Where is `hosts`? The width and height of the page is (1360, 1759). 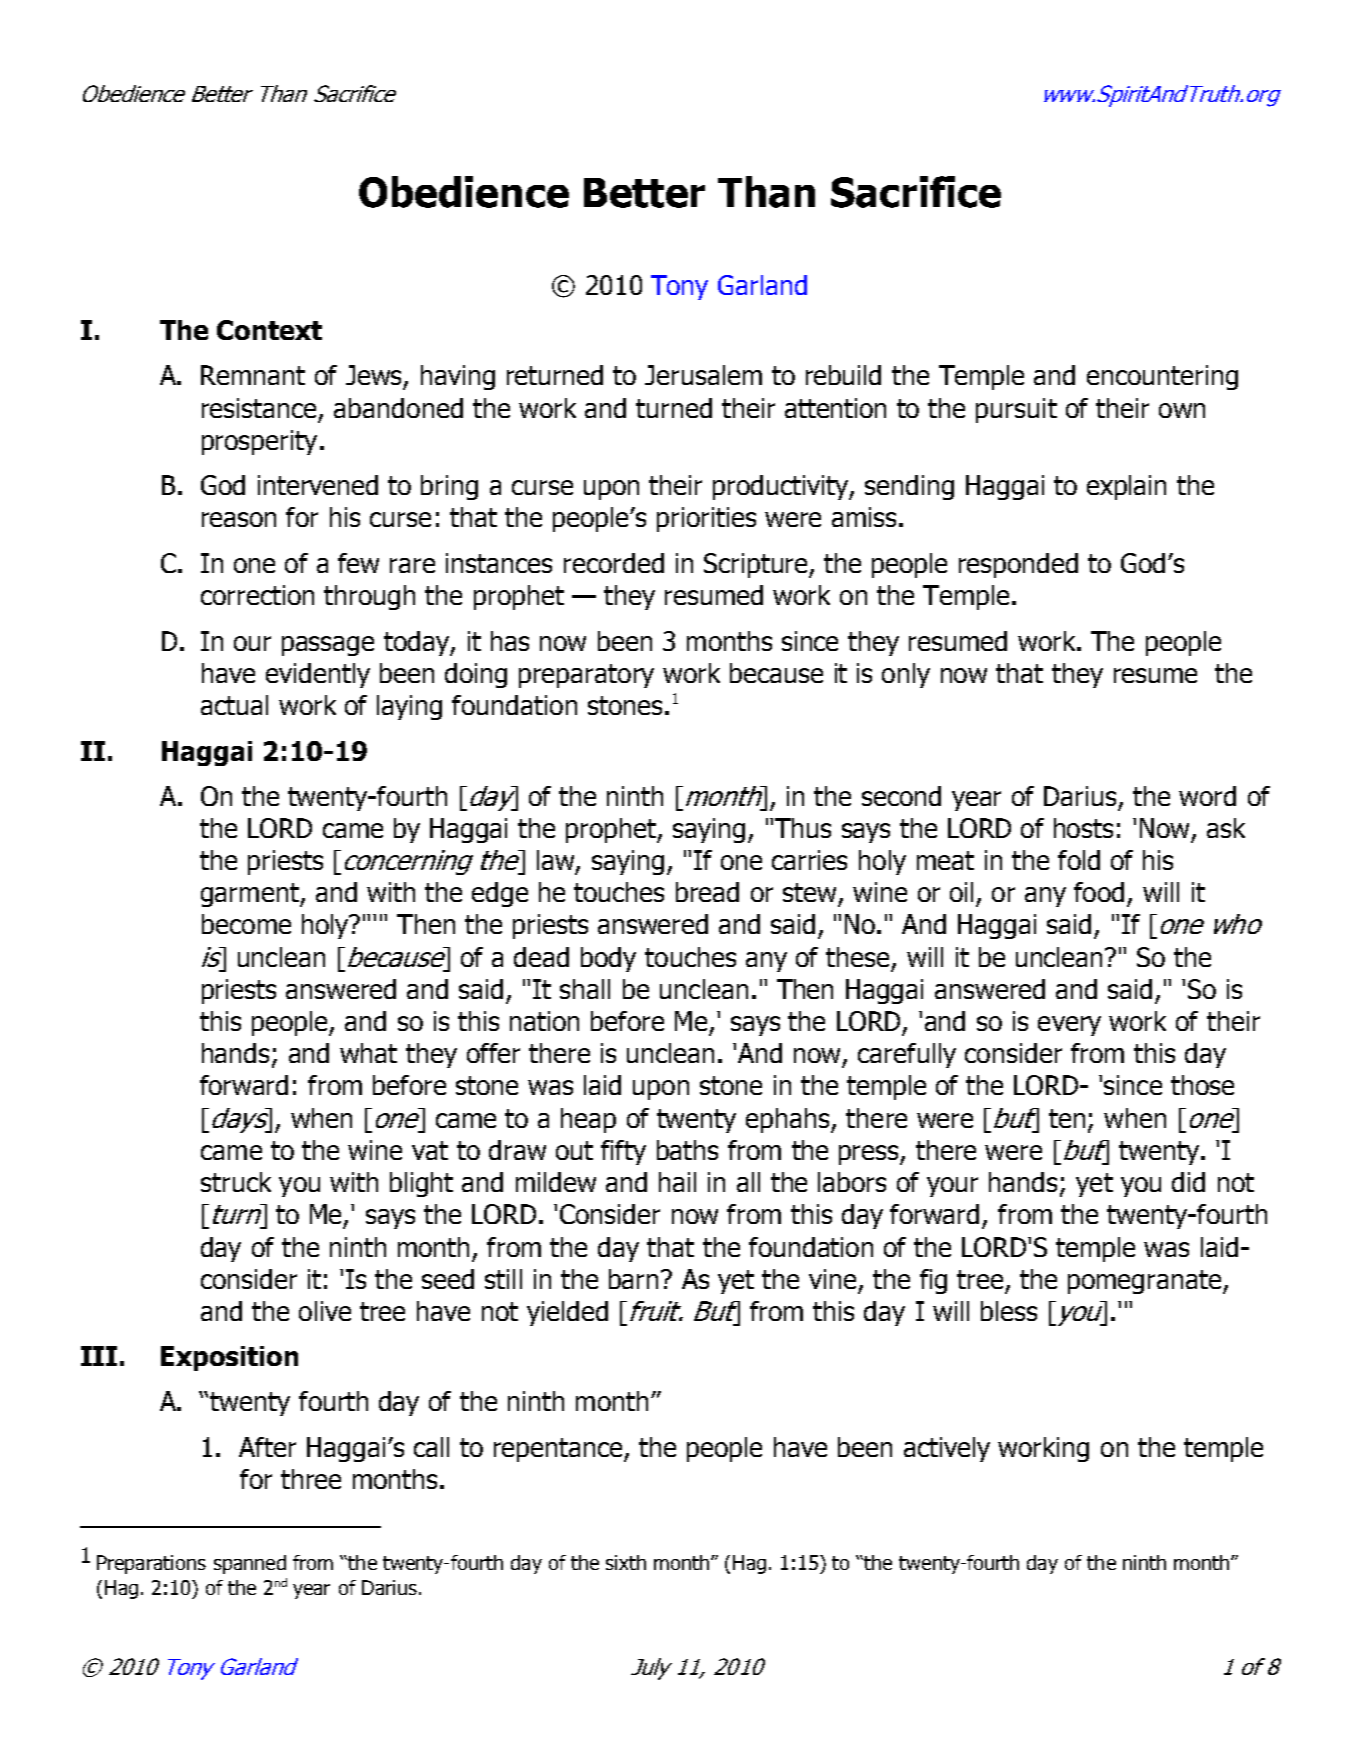
hosts is located at coordinates (1083, 828).
